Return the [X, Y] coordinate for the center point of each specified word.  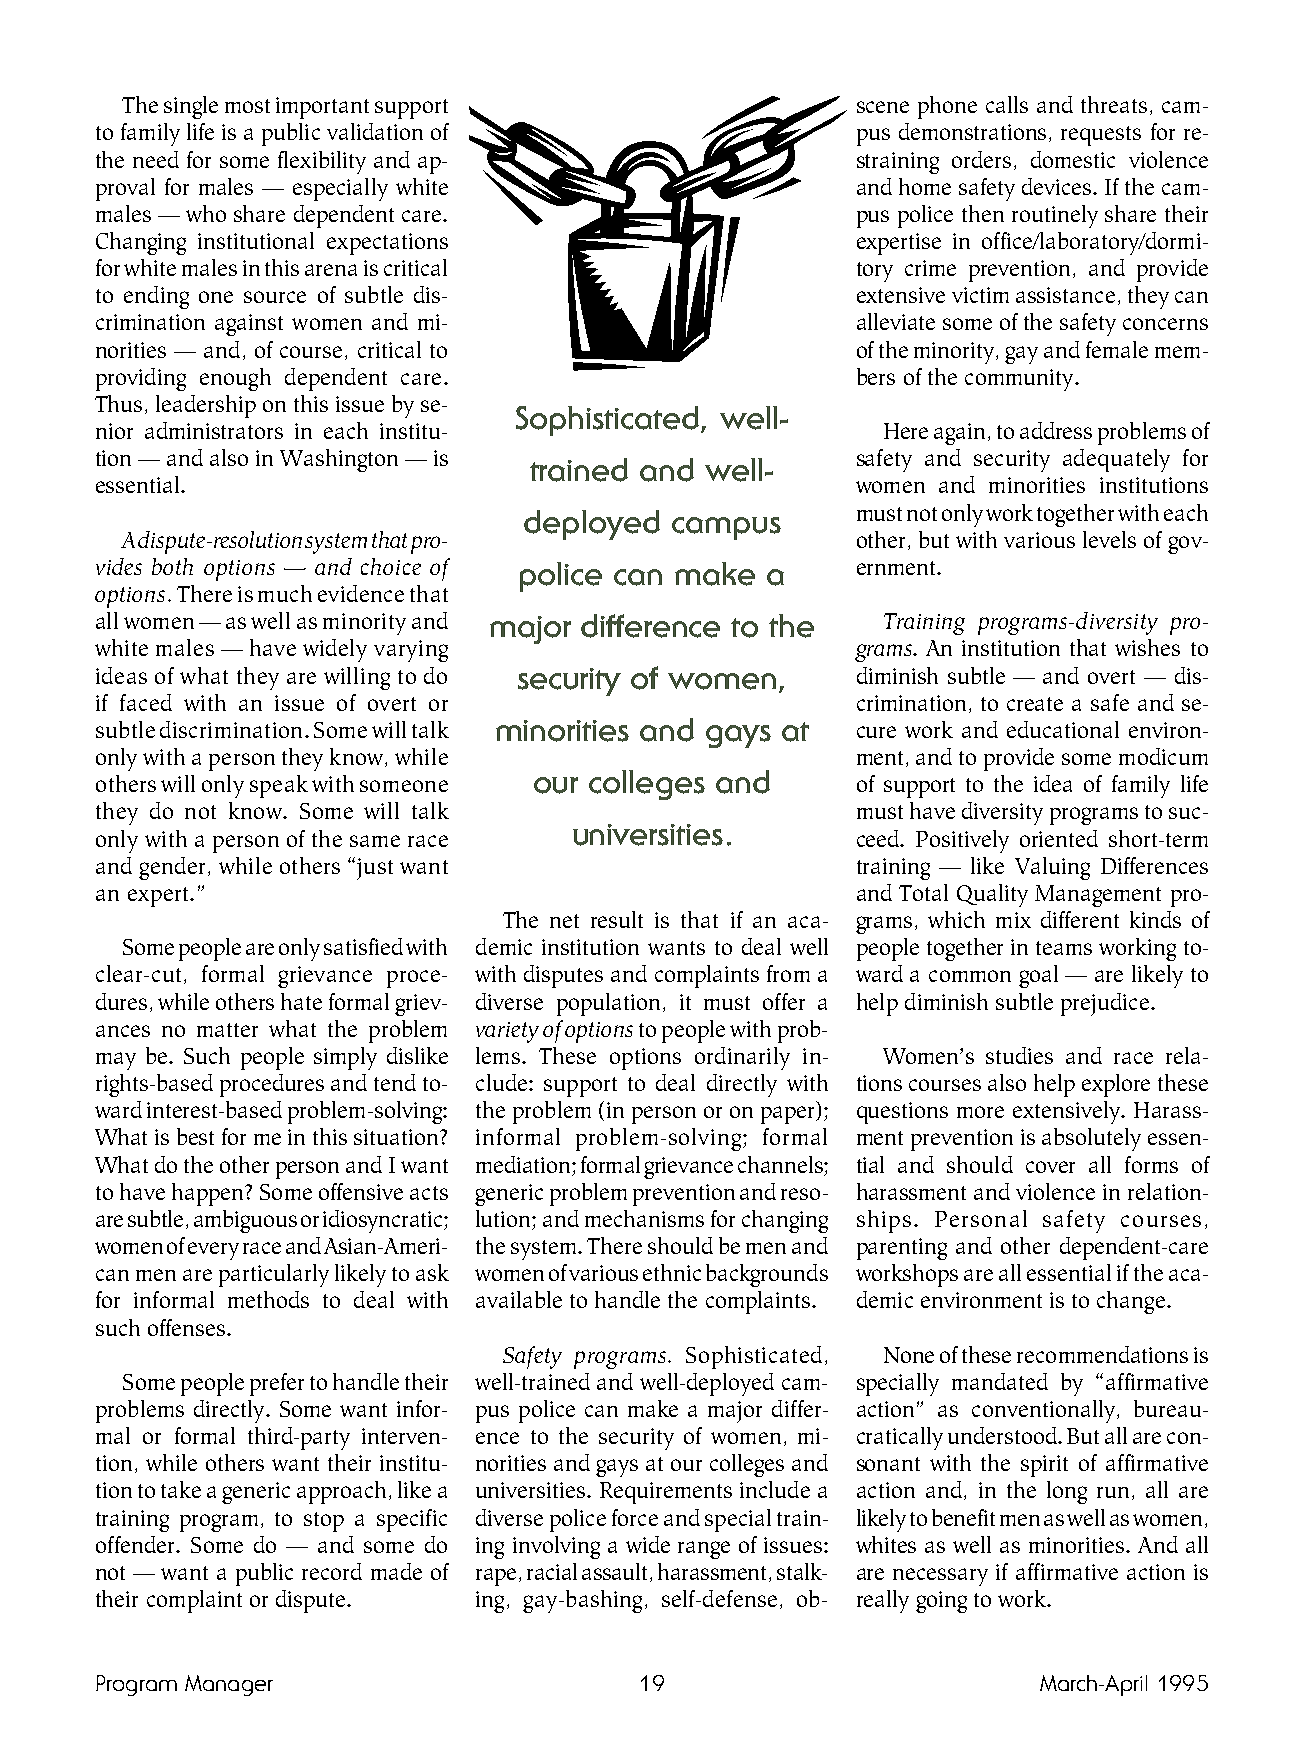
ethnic [672, 1272]
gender [174, 868]
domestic [1073, 159]
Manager [229, 1685]
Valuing [1052, 868]
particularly [274, 1275]
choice [391, 566]
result [617, 919]
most [247, 106]
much [285, 593]
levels [1109, 539]
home [925, 186]
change [1131, 1302]
